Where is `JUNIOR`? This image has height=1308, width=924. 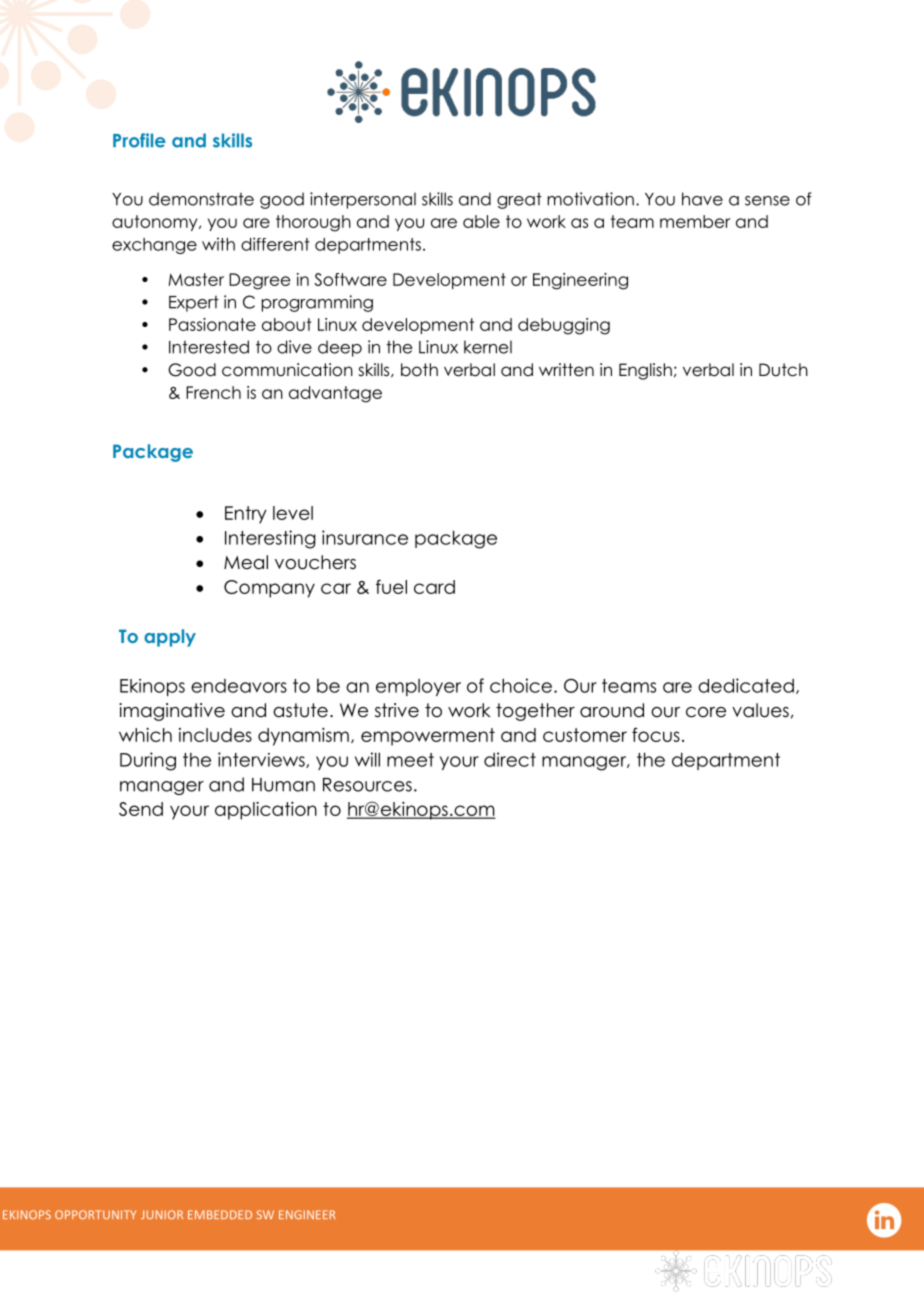
JUNIOR is located at coordinates (162, 1214).
